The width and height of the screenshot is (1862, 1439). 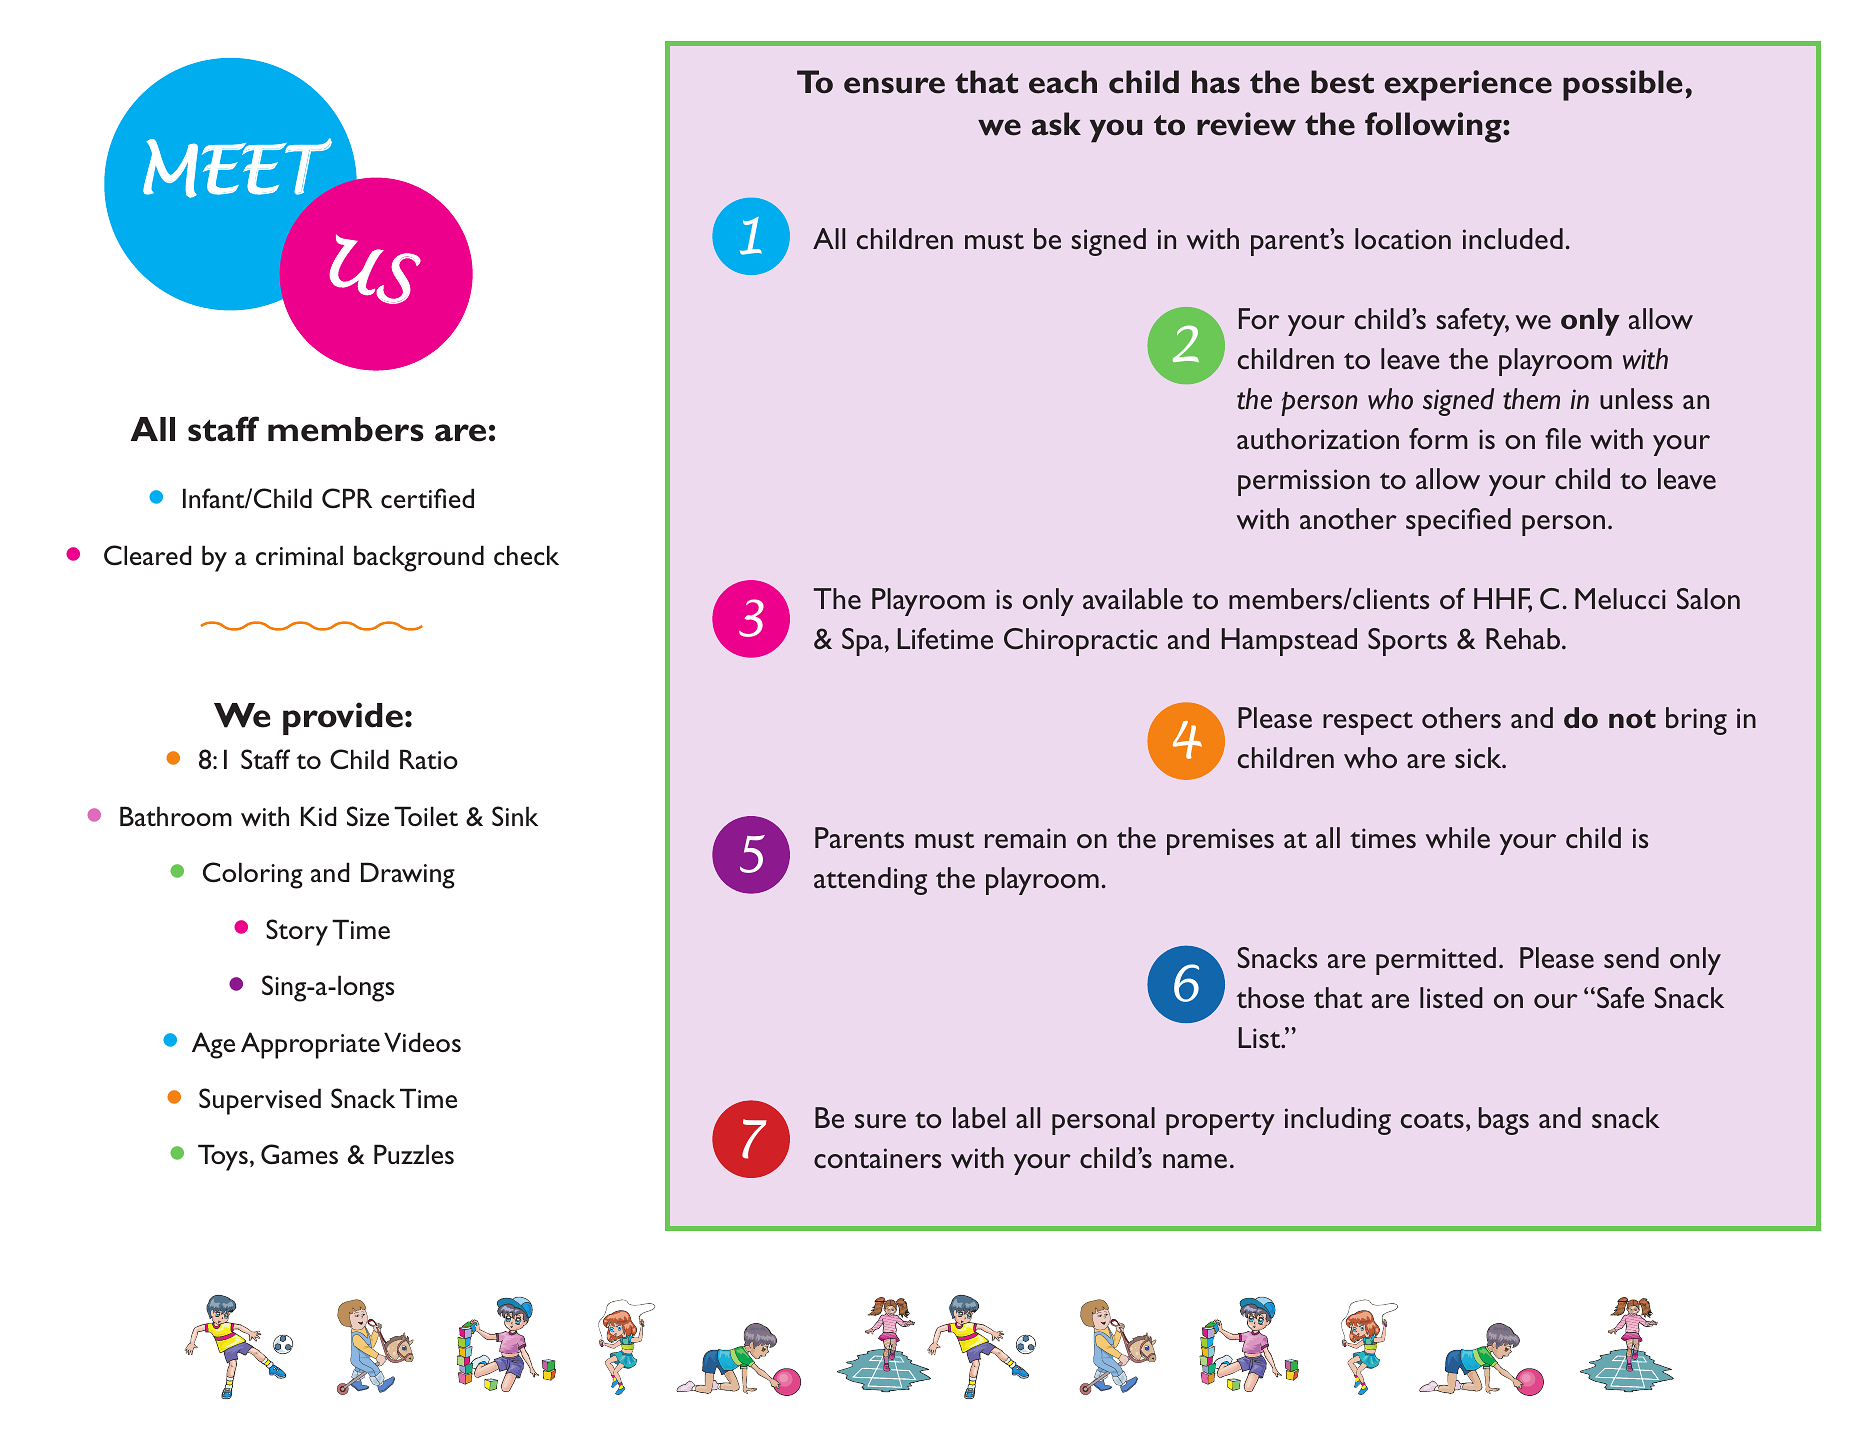 I want to click on attending, so click(x=870, y=881).
